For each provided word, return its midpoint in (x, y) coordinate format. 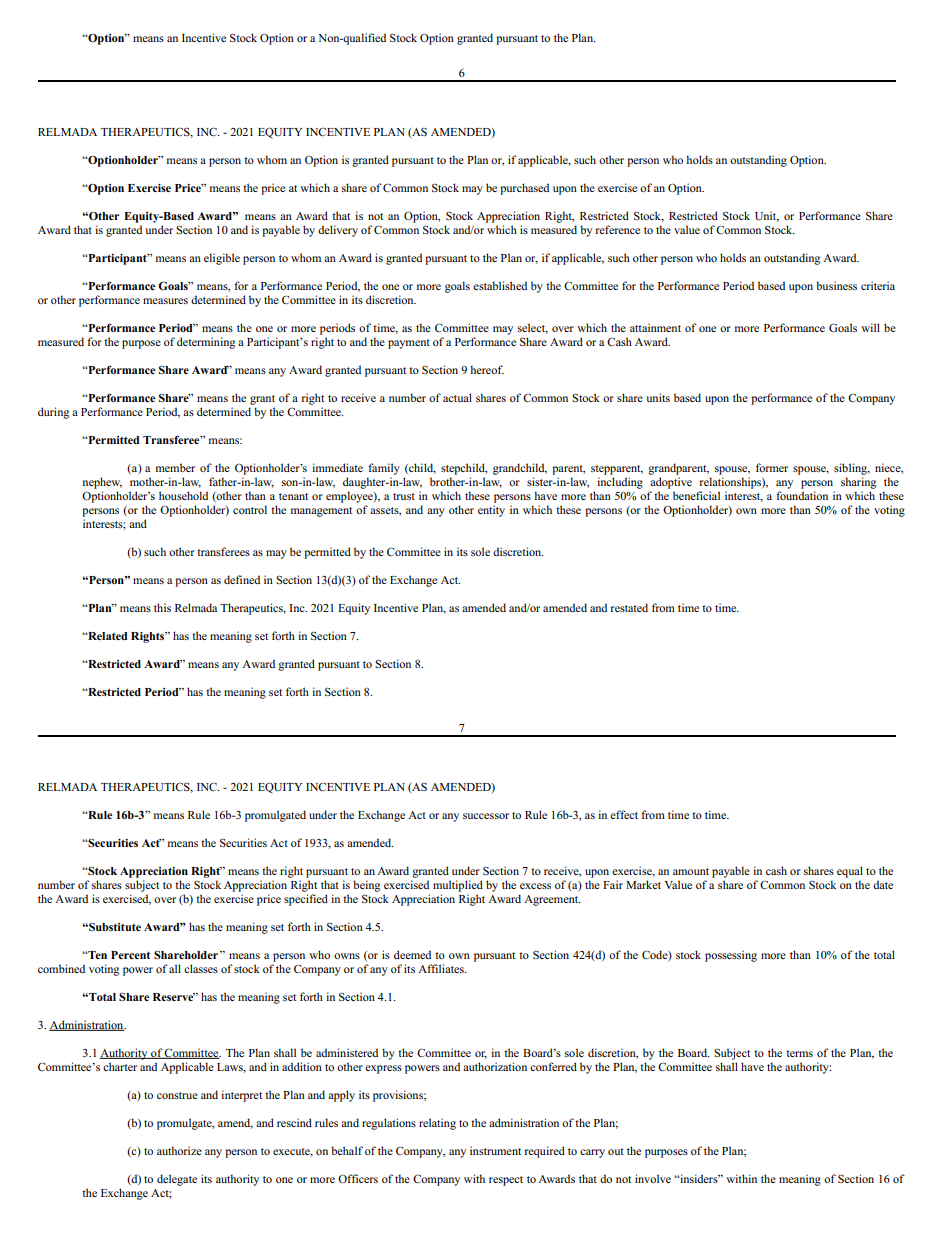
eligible (222, 259)
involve (653, 1178)
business (836, 285)
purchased (524, 189)
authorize (179, 1150)
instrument (495, 1150)
